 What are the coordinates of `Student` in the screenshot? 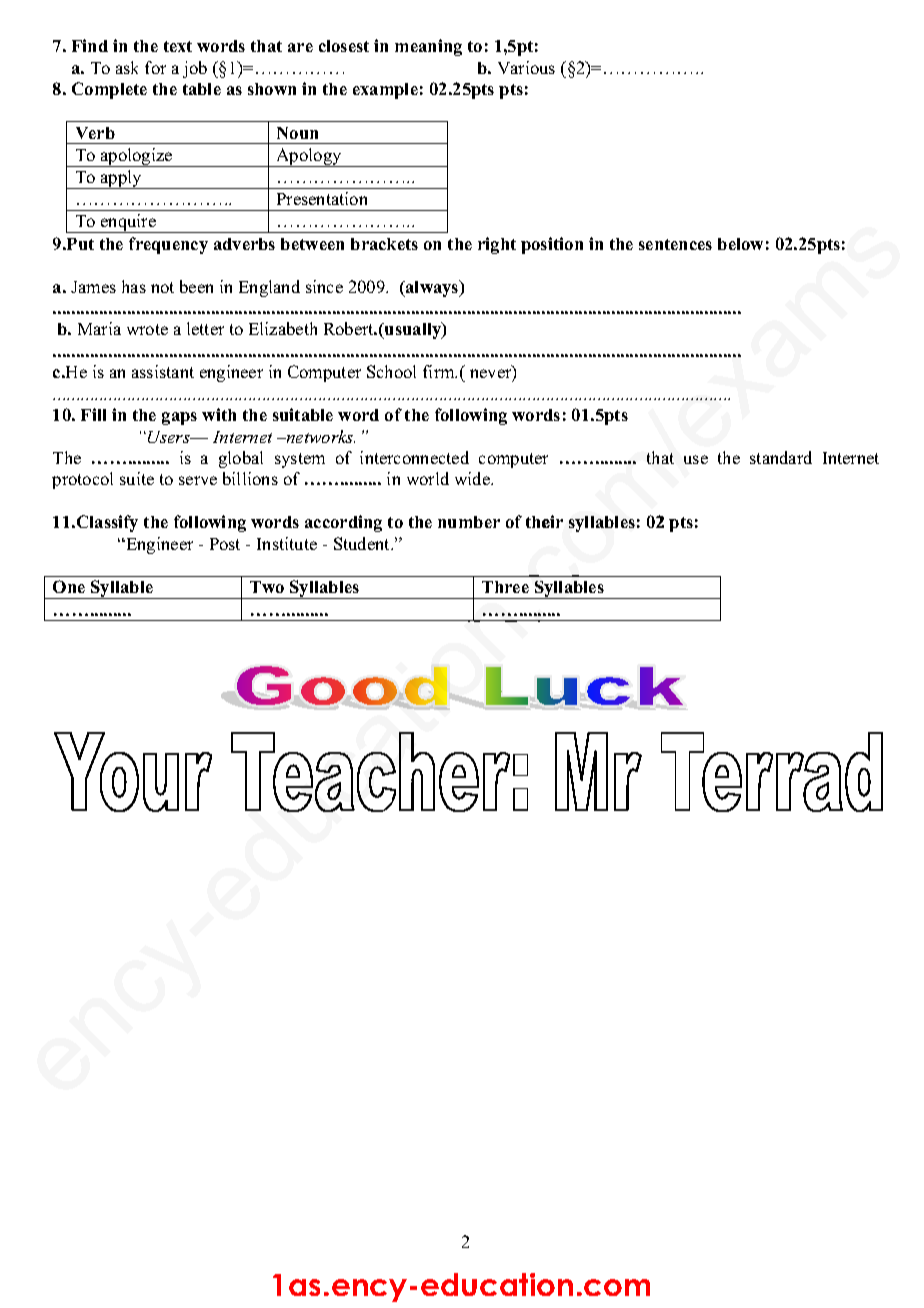 It's located at (363, 543).
